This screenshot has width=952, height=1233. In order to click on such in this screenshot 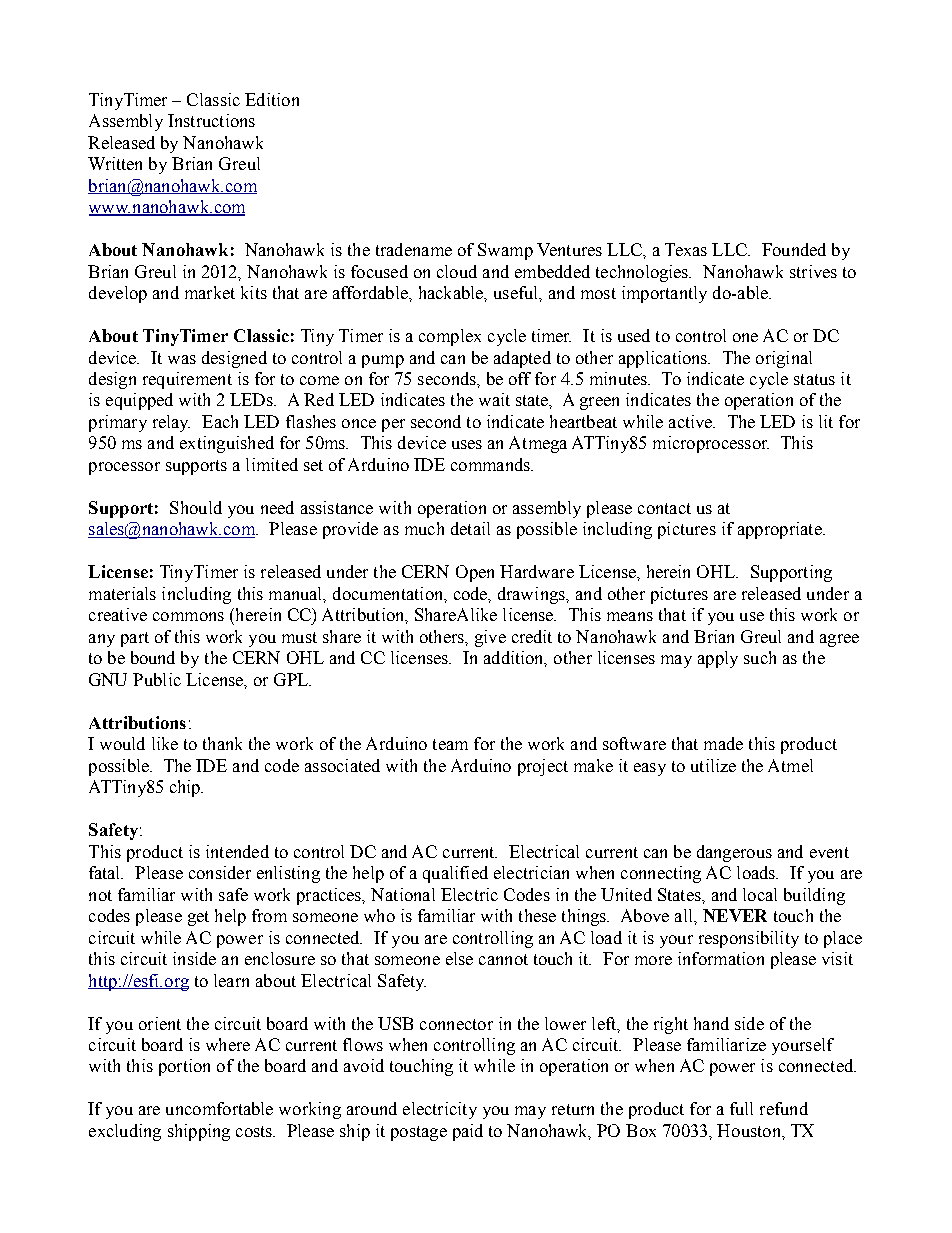, I will do `click(760, 657)`.
